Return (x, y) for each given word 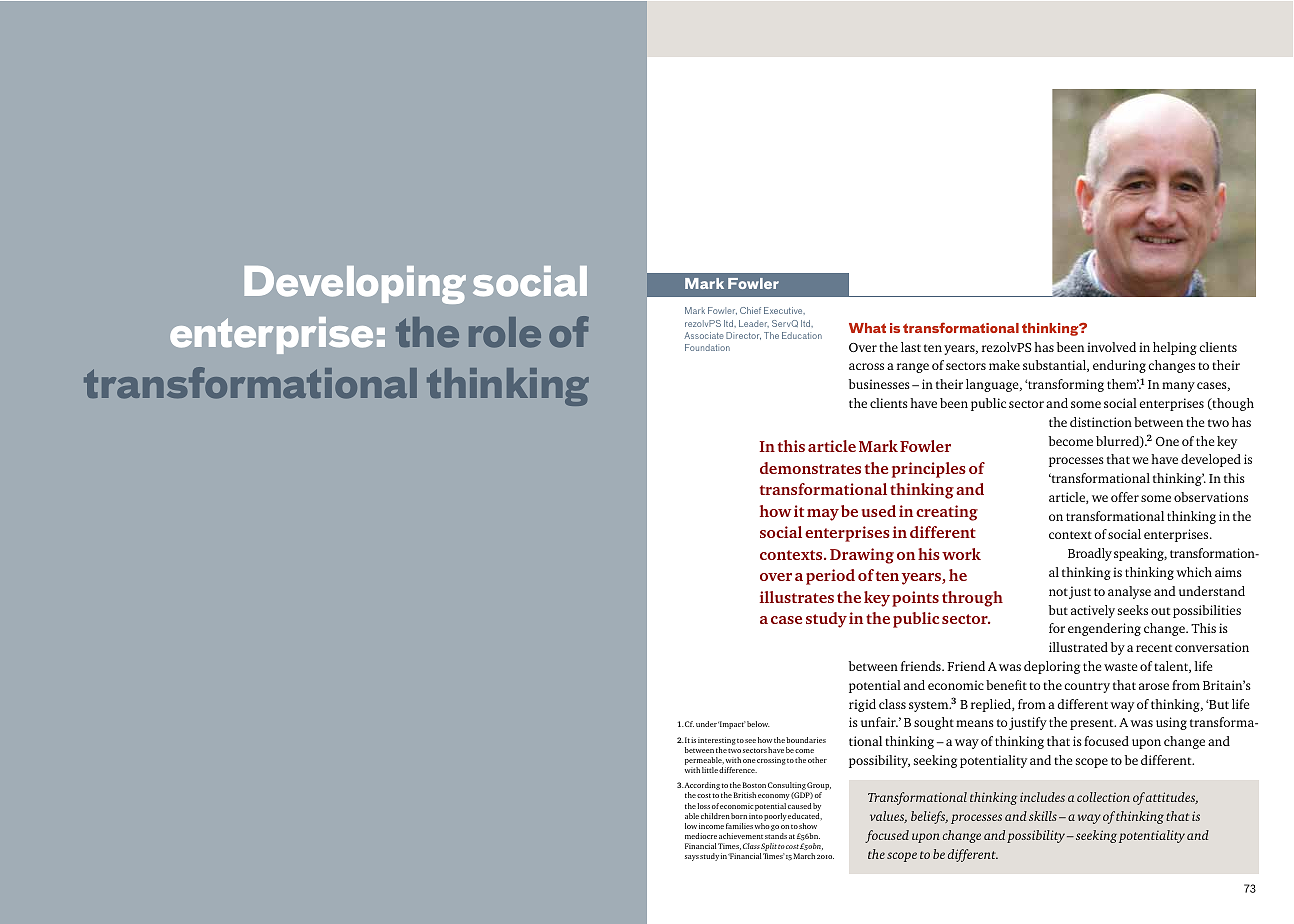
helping (1175, 348)
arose (1154, 686)
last (911, 347)
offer (1125, 497)
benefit (1006, 685)
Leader (754, 324)
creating (947, 513)
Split (769, 847)
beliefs (929, 817)
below (758, 724)
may (823, 515)
